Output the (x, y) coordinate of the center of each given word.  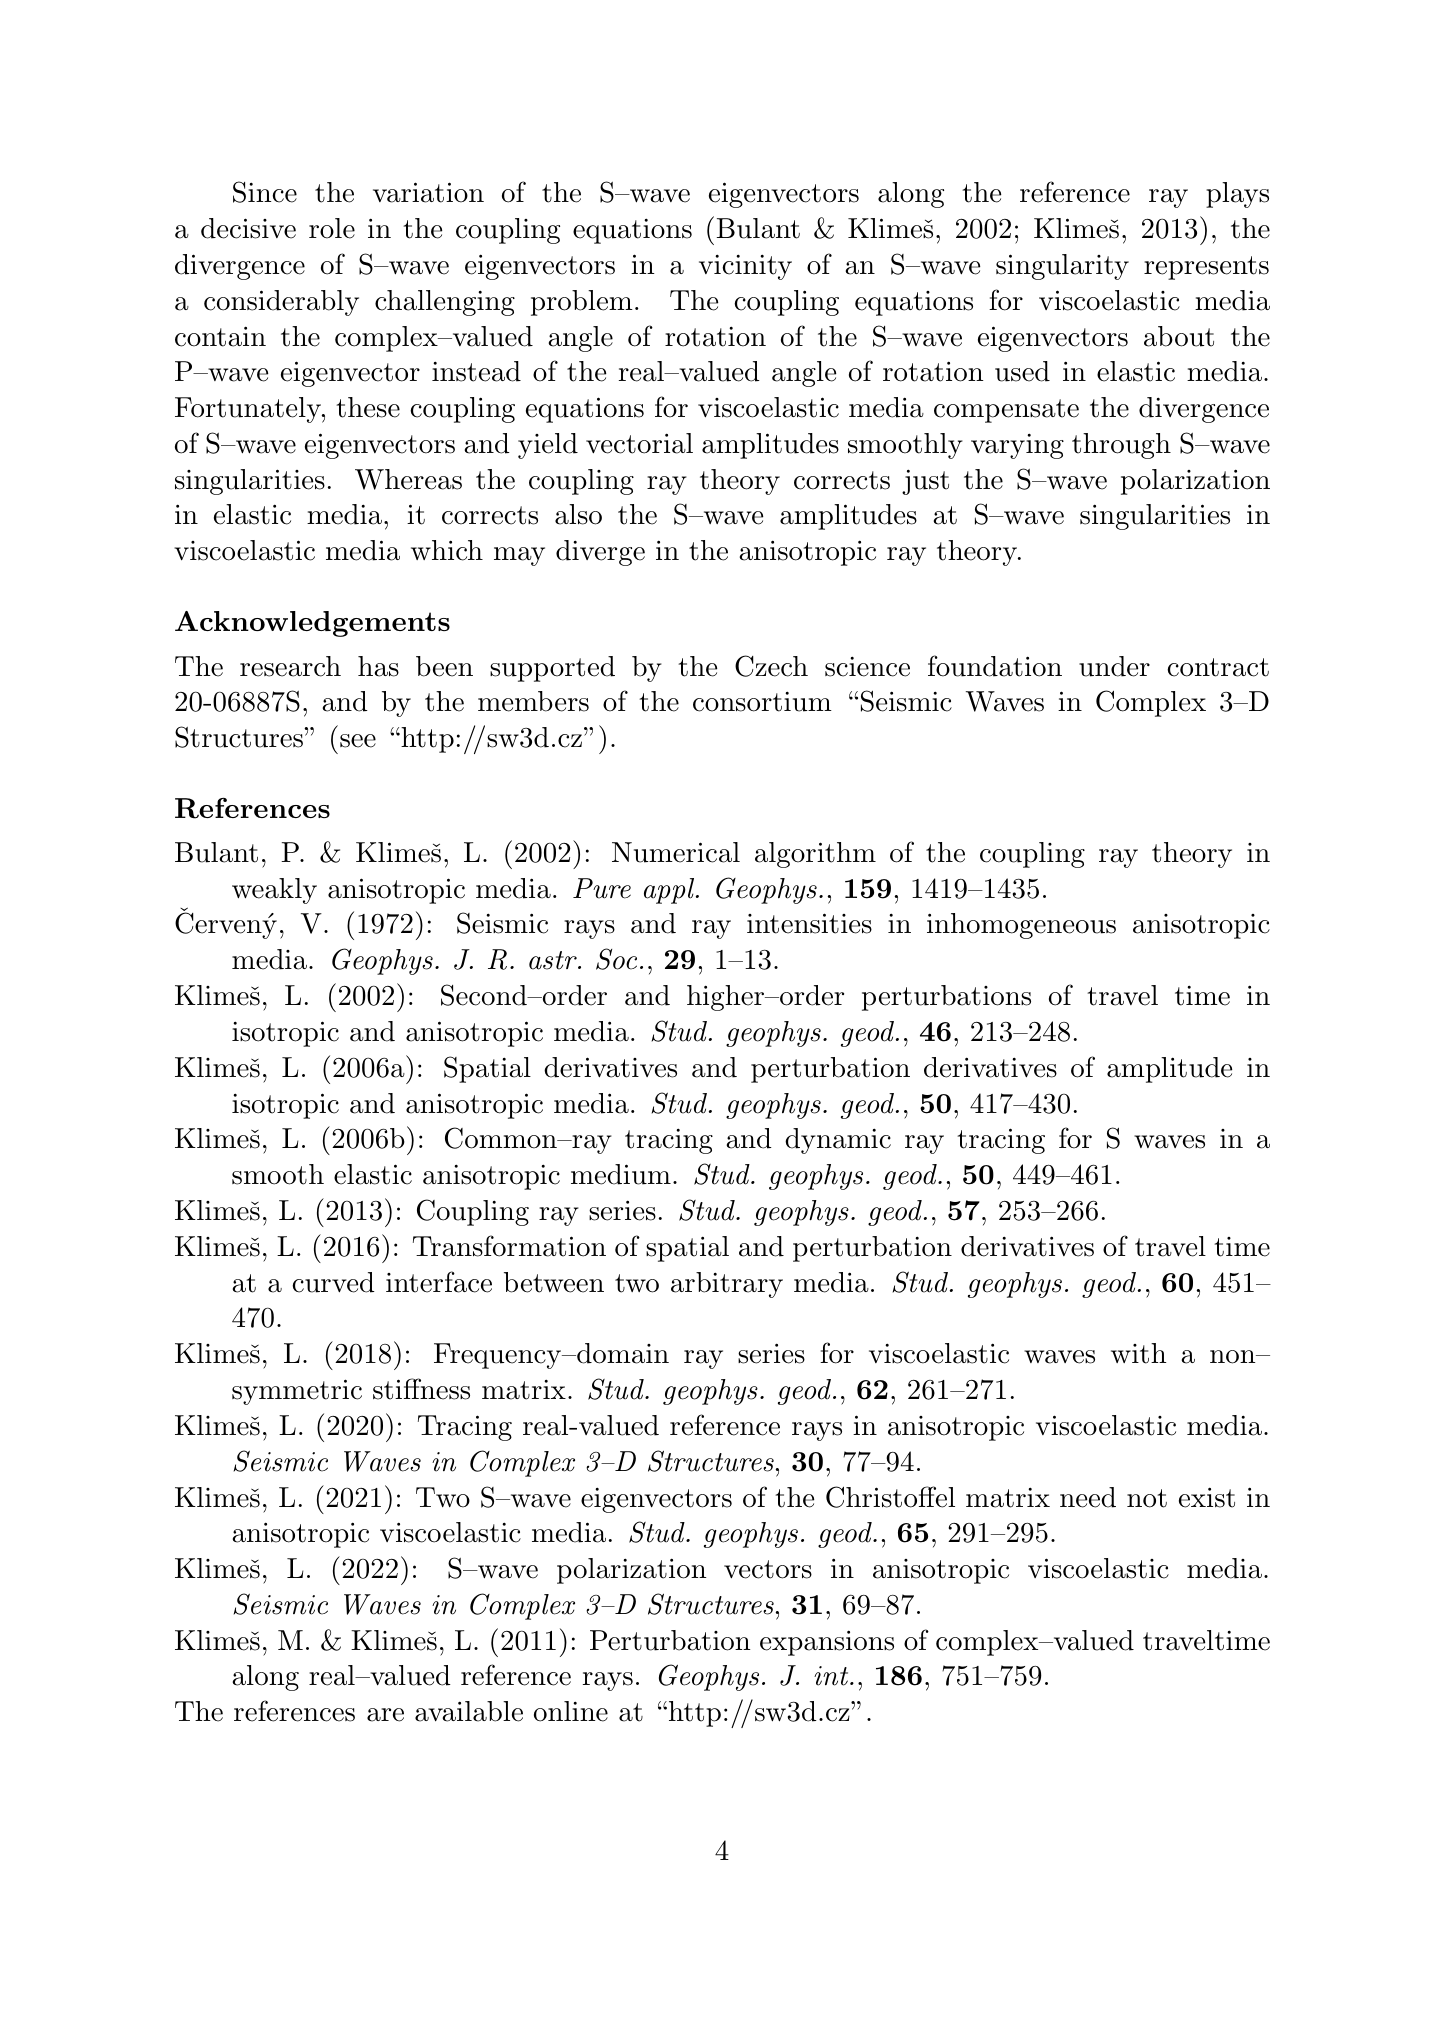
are (385, 1715)
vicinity (745, 267)
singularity (1062, 267)
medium (621, 1174)
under (1114, 666)
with (1138, 1353)
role (332, 228)
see (358, 741)
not (1147, 1498)
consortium (762, 701)
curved (333, 1282)
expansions (827, 1643)
